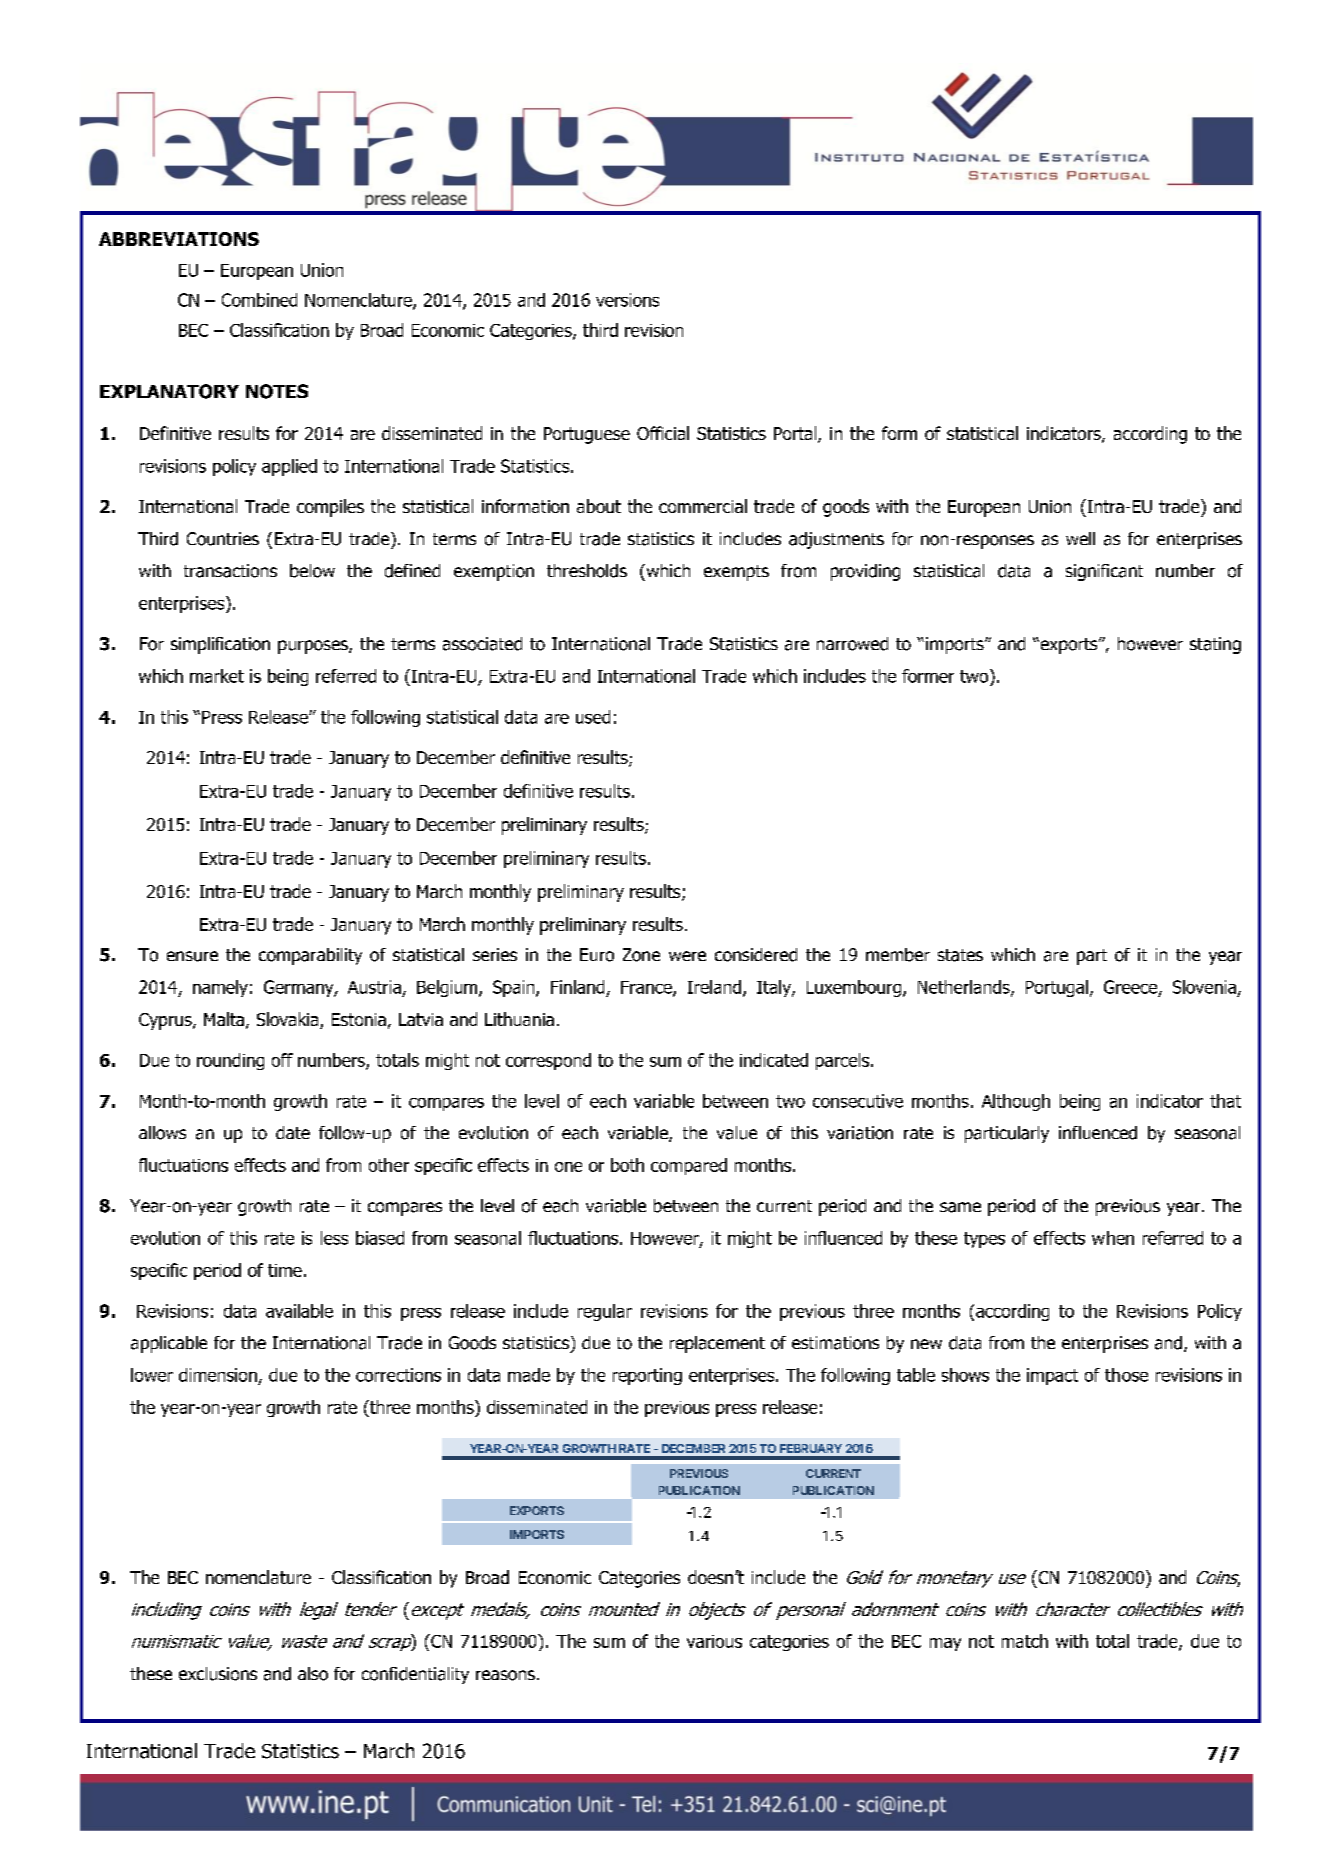 Image resolution: width=1317 pixels, height=1863 pixels. Describe the element at coordinates (1080, 538) in the page. I see `well` at that location.
